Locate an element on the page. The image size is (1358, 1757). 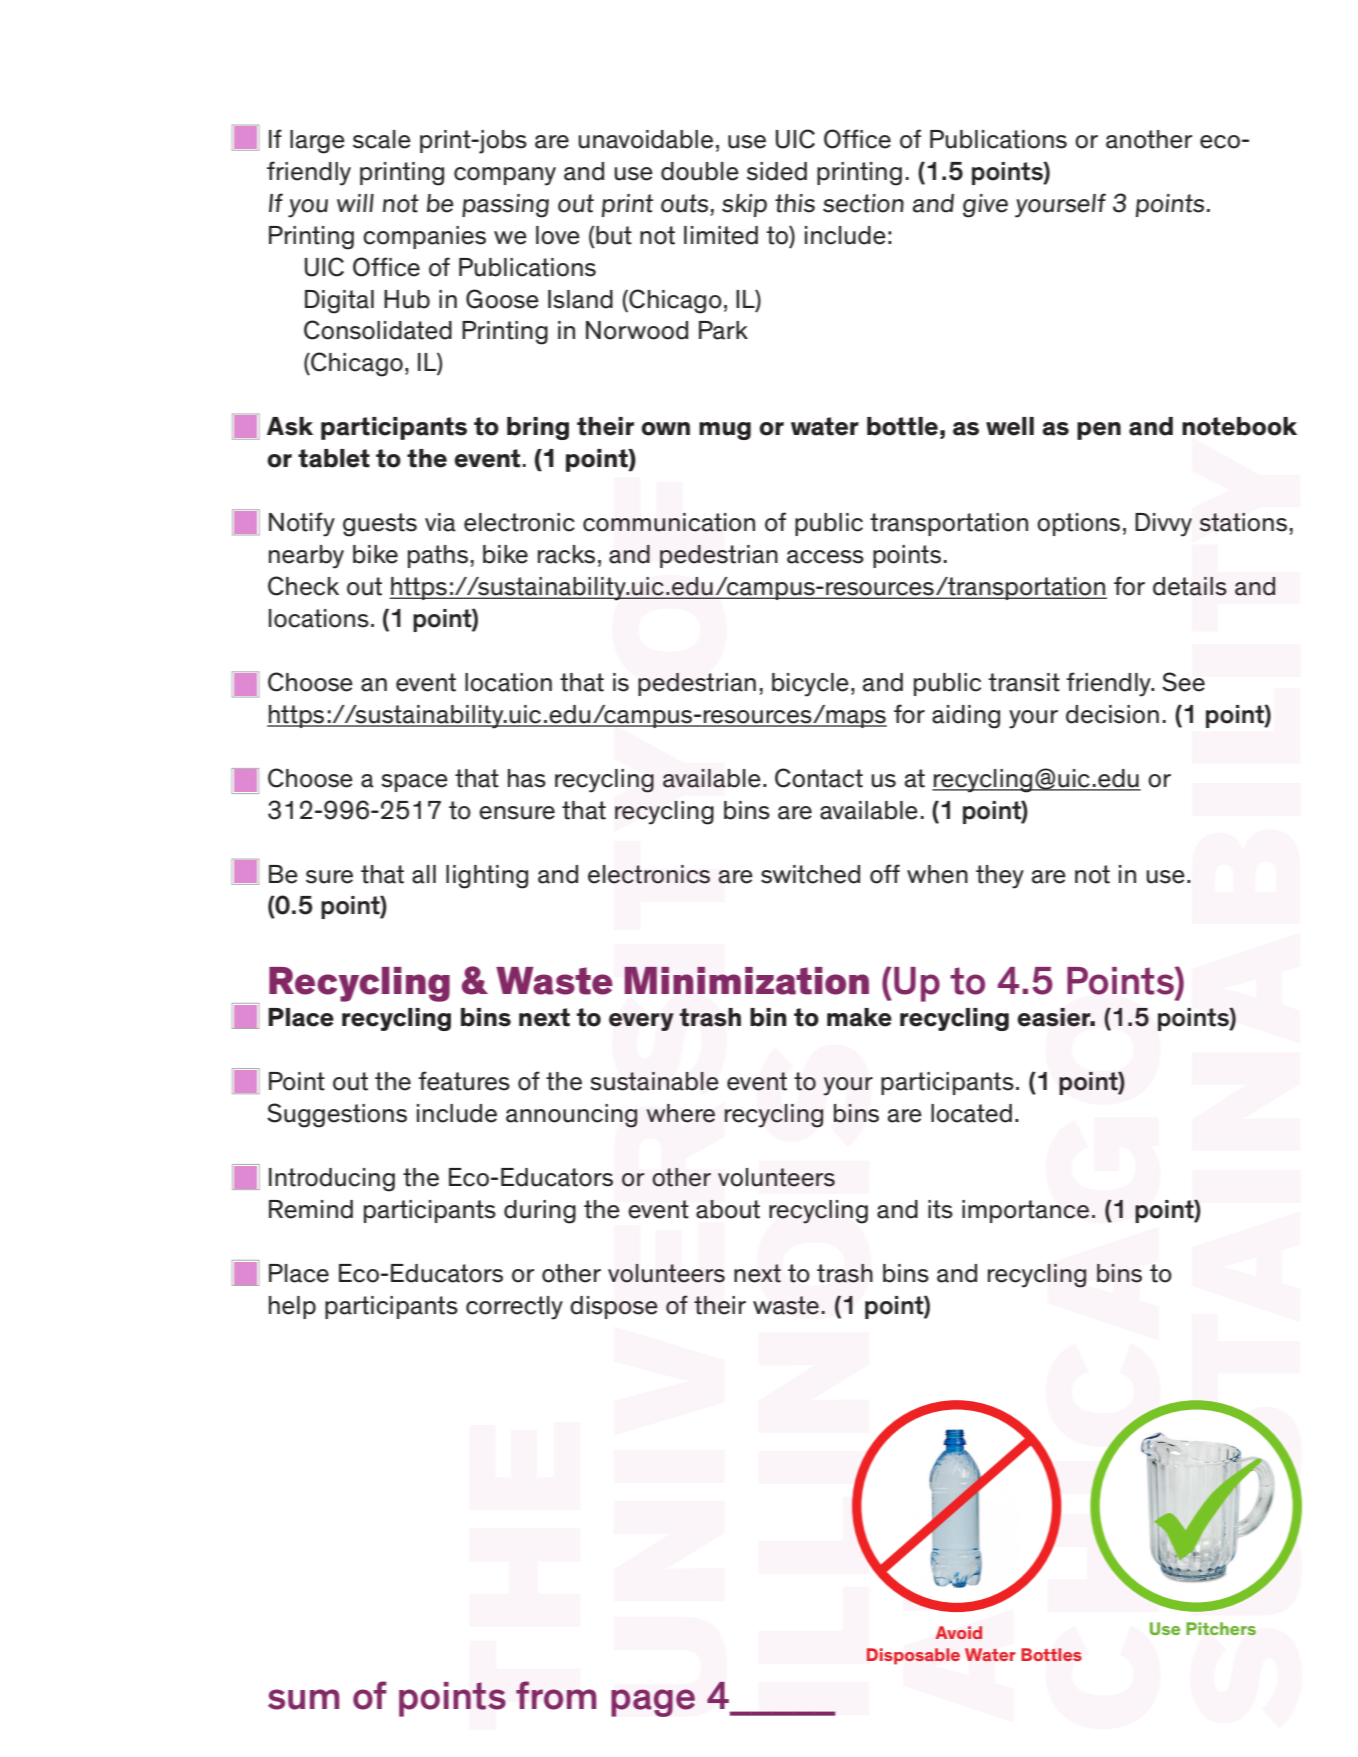
pen is located at coordinates (1099, 431).
